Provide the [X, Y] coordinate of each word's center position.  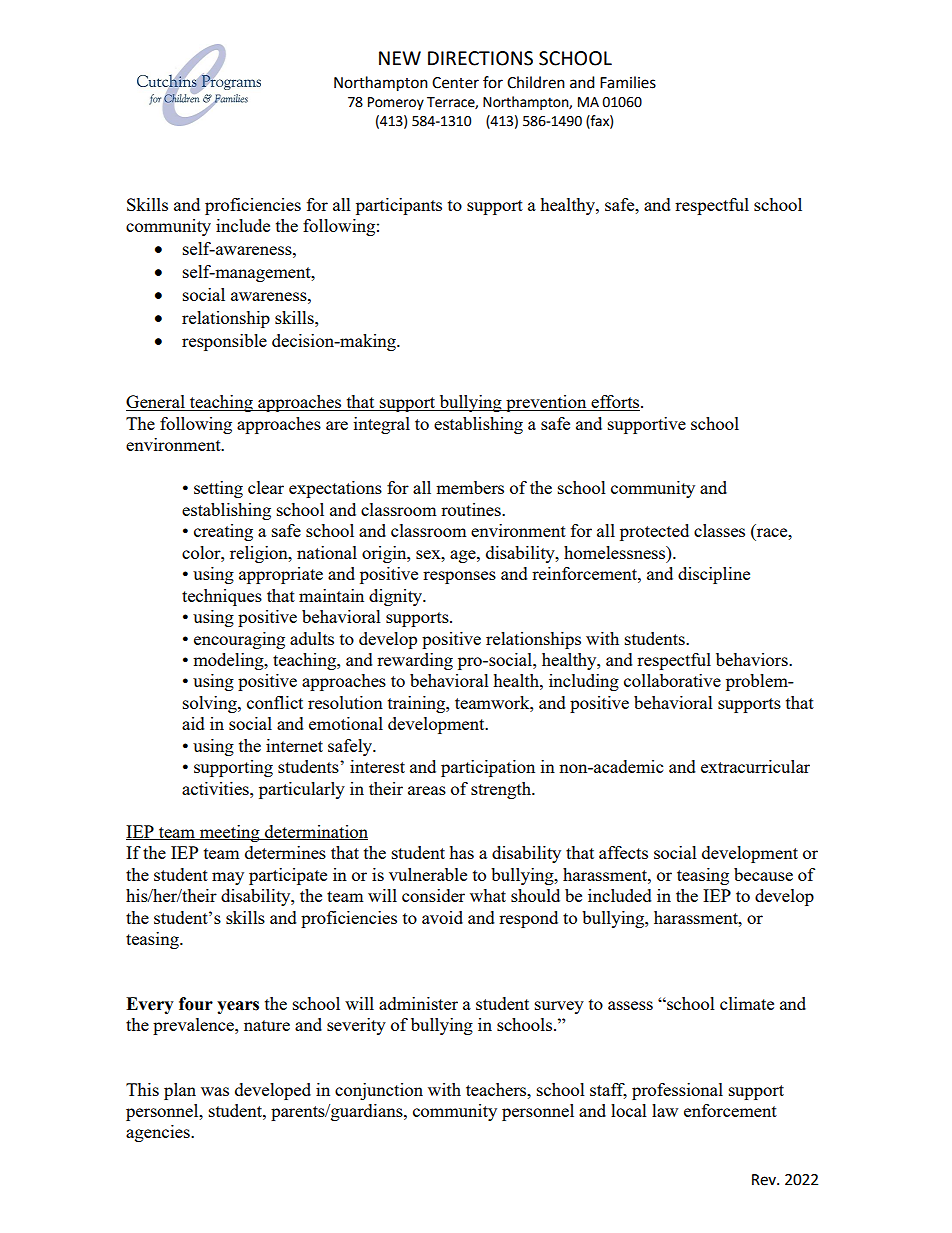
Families [628, 82]
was [215, 1091]
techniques [222, 597]
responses [459, 577]
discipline [714, 575]
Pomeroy [396, 103]
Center [455, 83]
